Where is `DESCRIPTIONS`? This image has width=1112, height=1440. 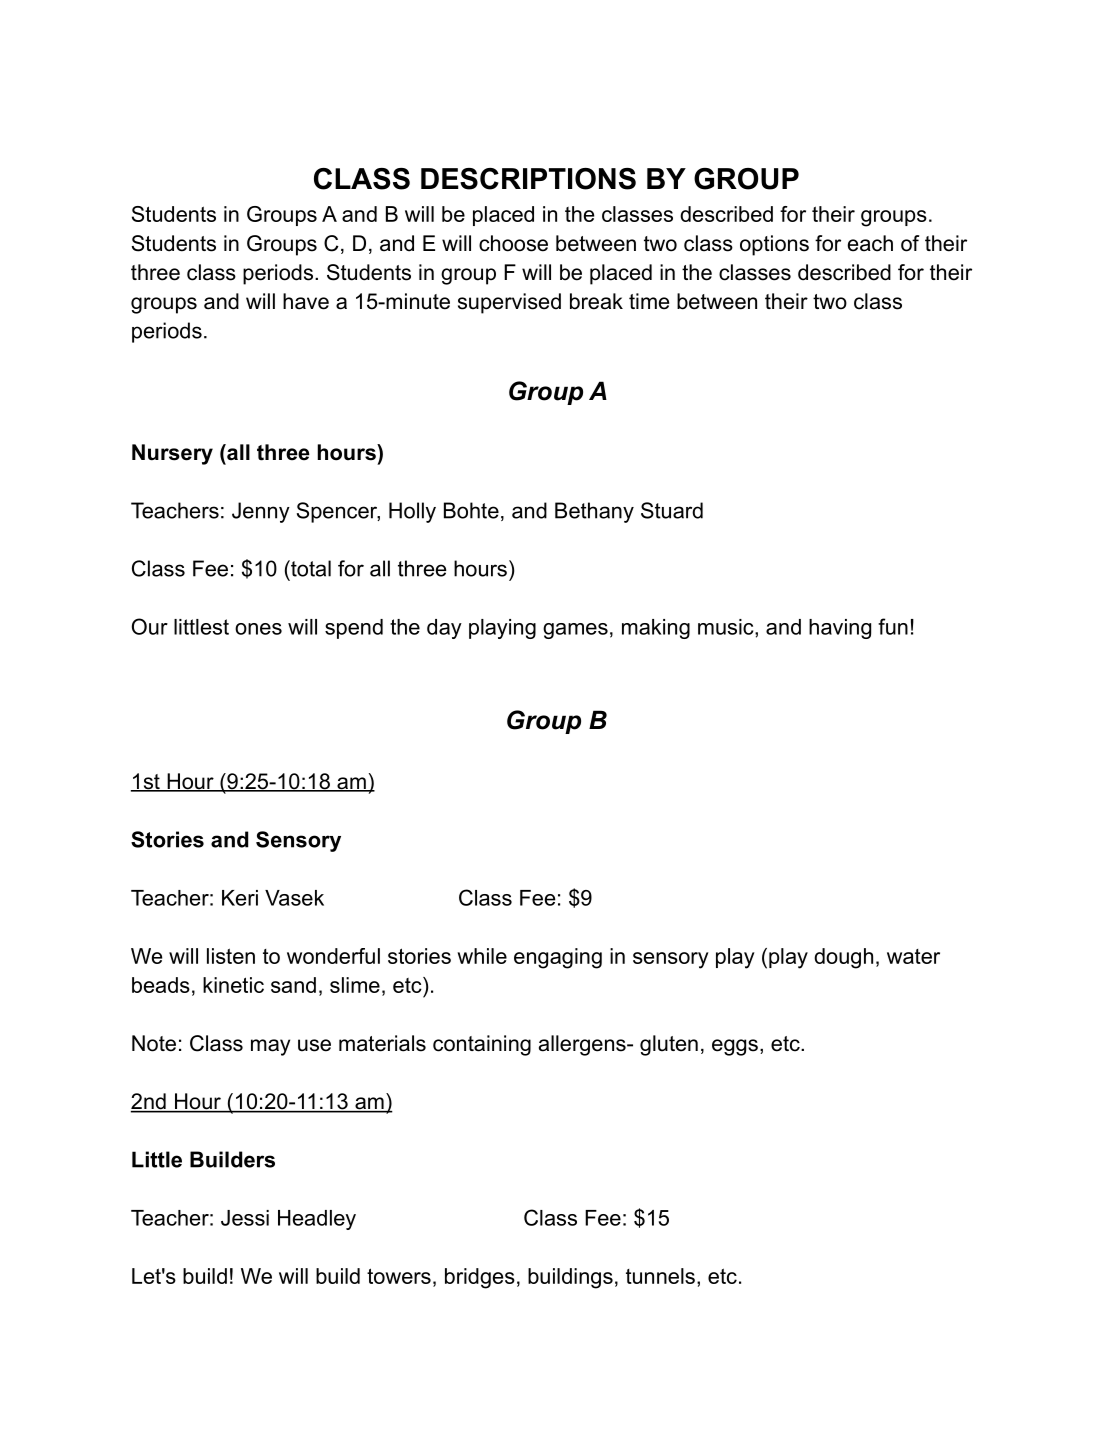
DESCRIPTIONS is located at coordinates (528, 179).
